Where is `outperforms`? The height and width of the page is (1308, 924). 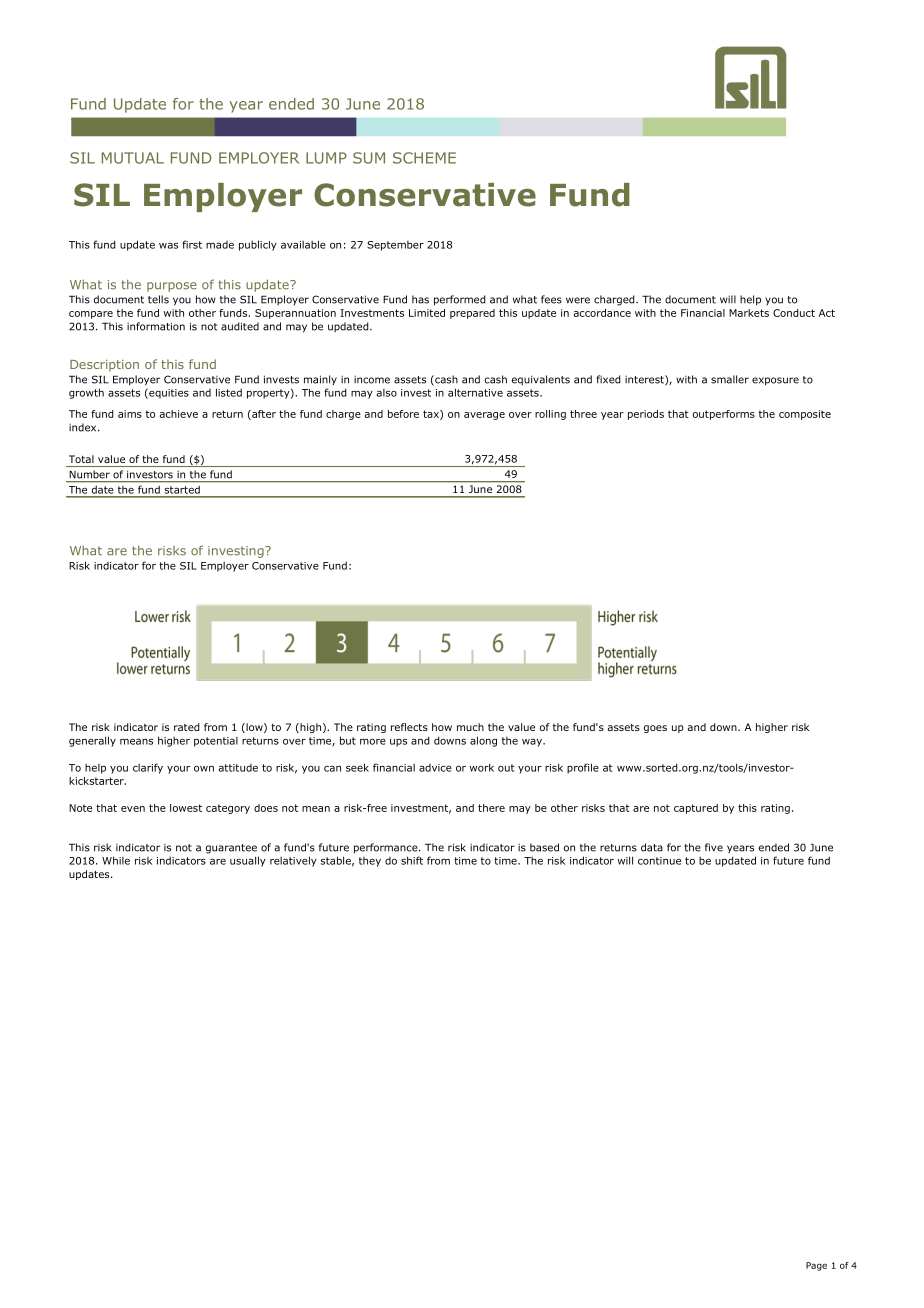
outperforms is located at coordinates (724, 415).
